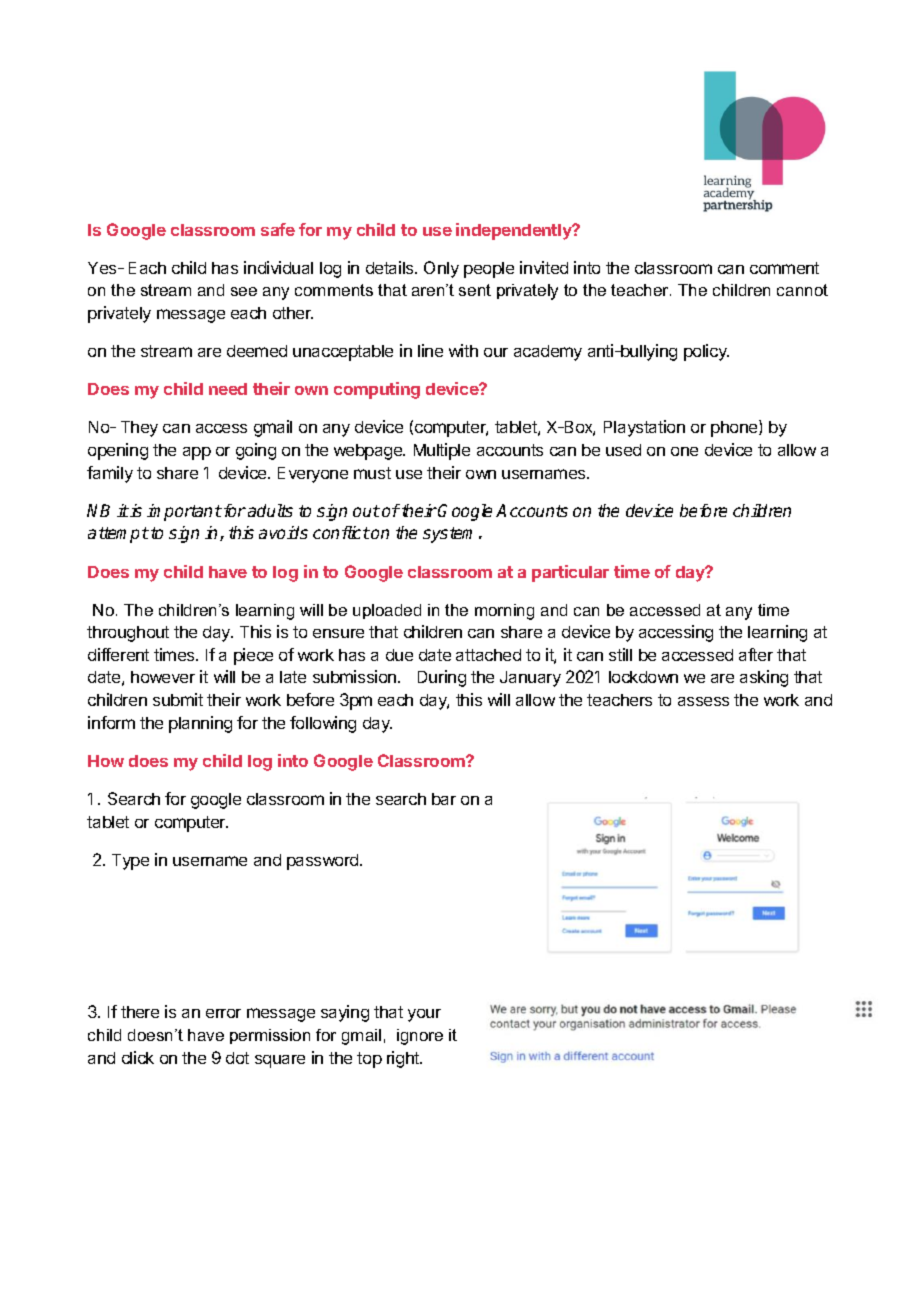 Image resolution: width=924 pixels, height=1308 pixels. I want to click on assess, so click(703, 701).
